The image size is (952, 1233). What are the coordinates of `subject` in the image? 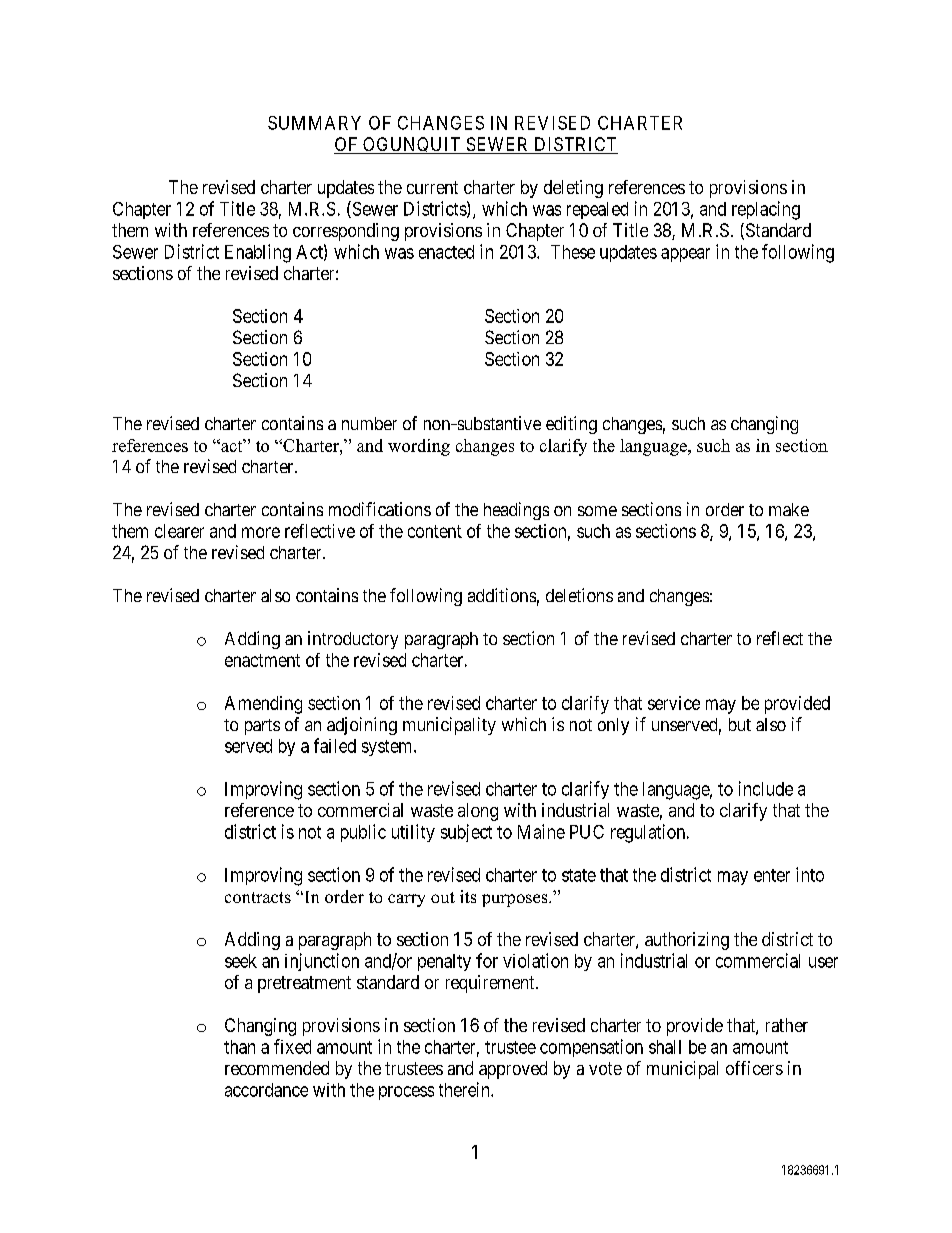 It's located at (466, 833).
